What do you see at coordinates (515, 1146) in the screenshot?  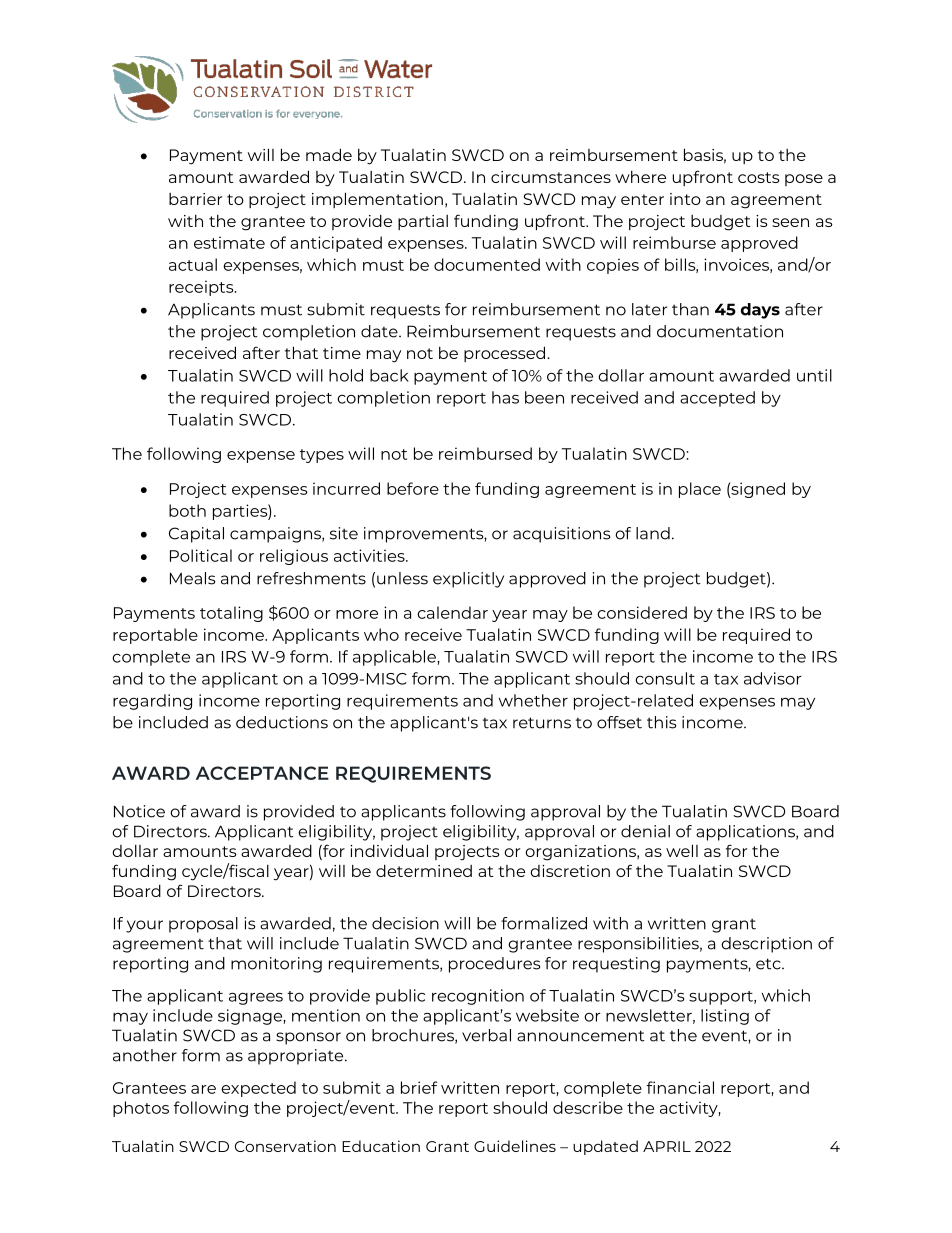 I see `Guidelines` at bounding box center [515, 1146].
